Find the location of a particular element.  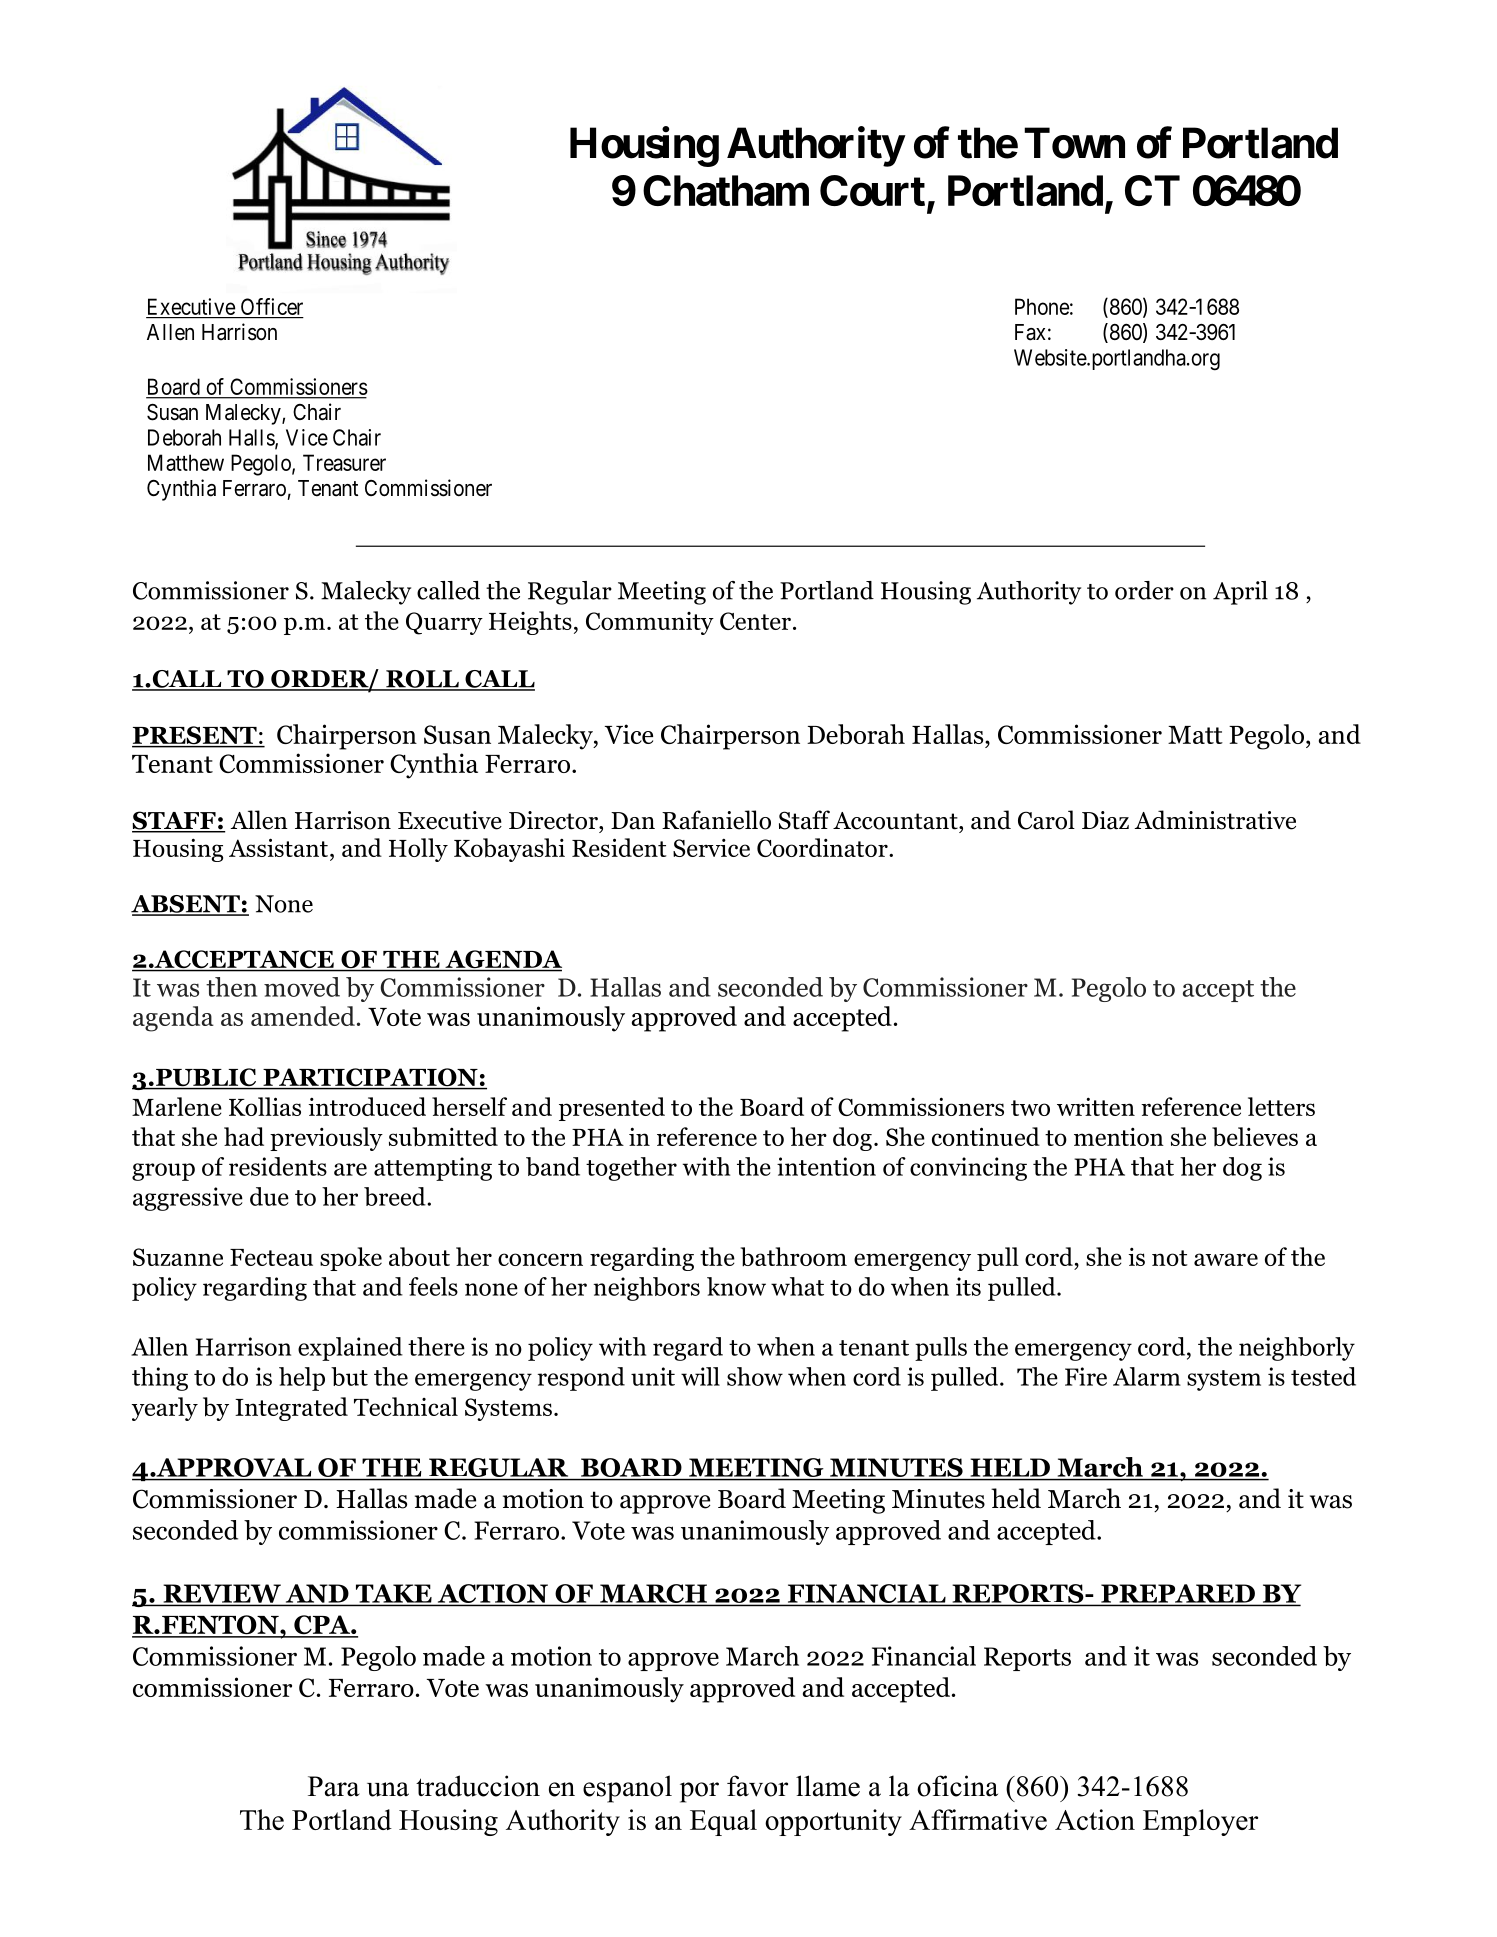

written is located at coordinates (1096, 1106).
